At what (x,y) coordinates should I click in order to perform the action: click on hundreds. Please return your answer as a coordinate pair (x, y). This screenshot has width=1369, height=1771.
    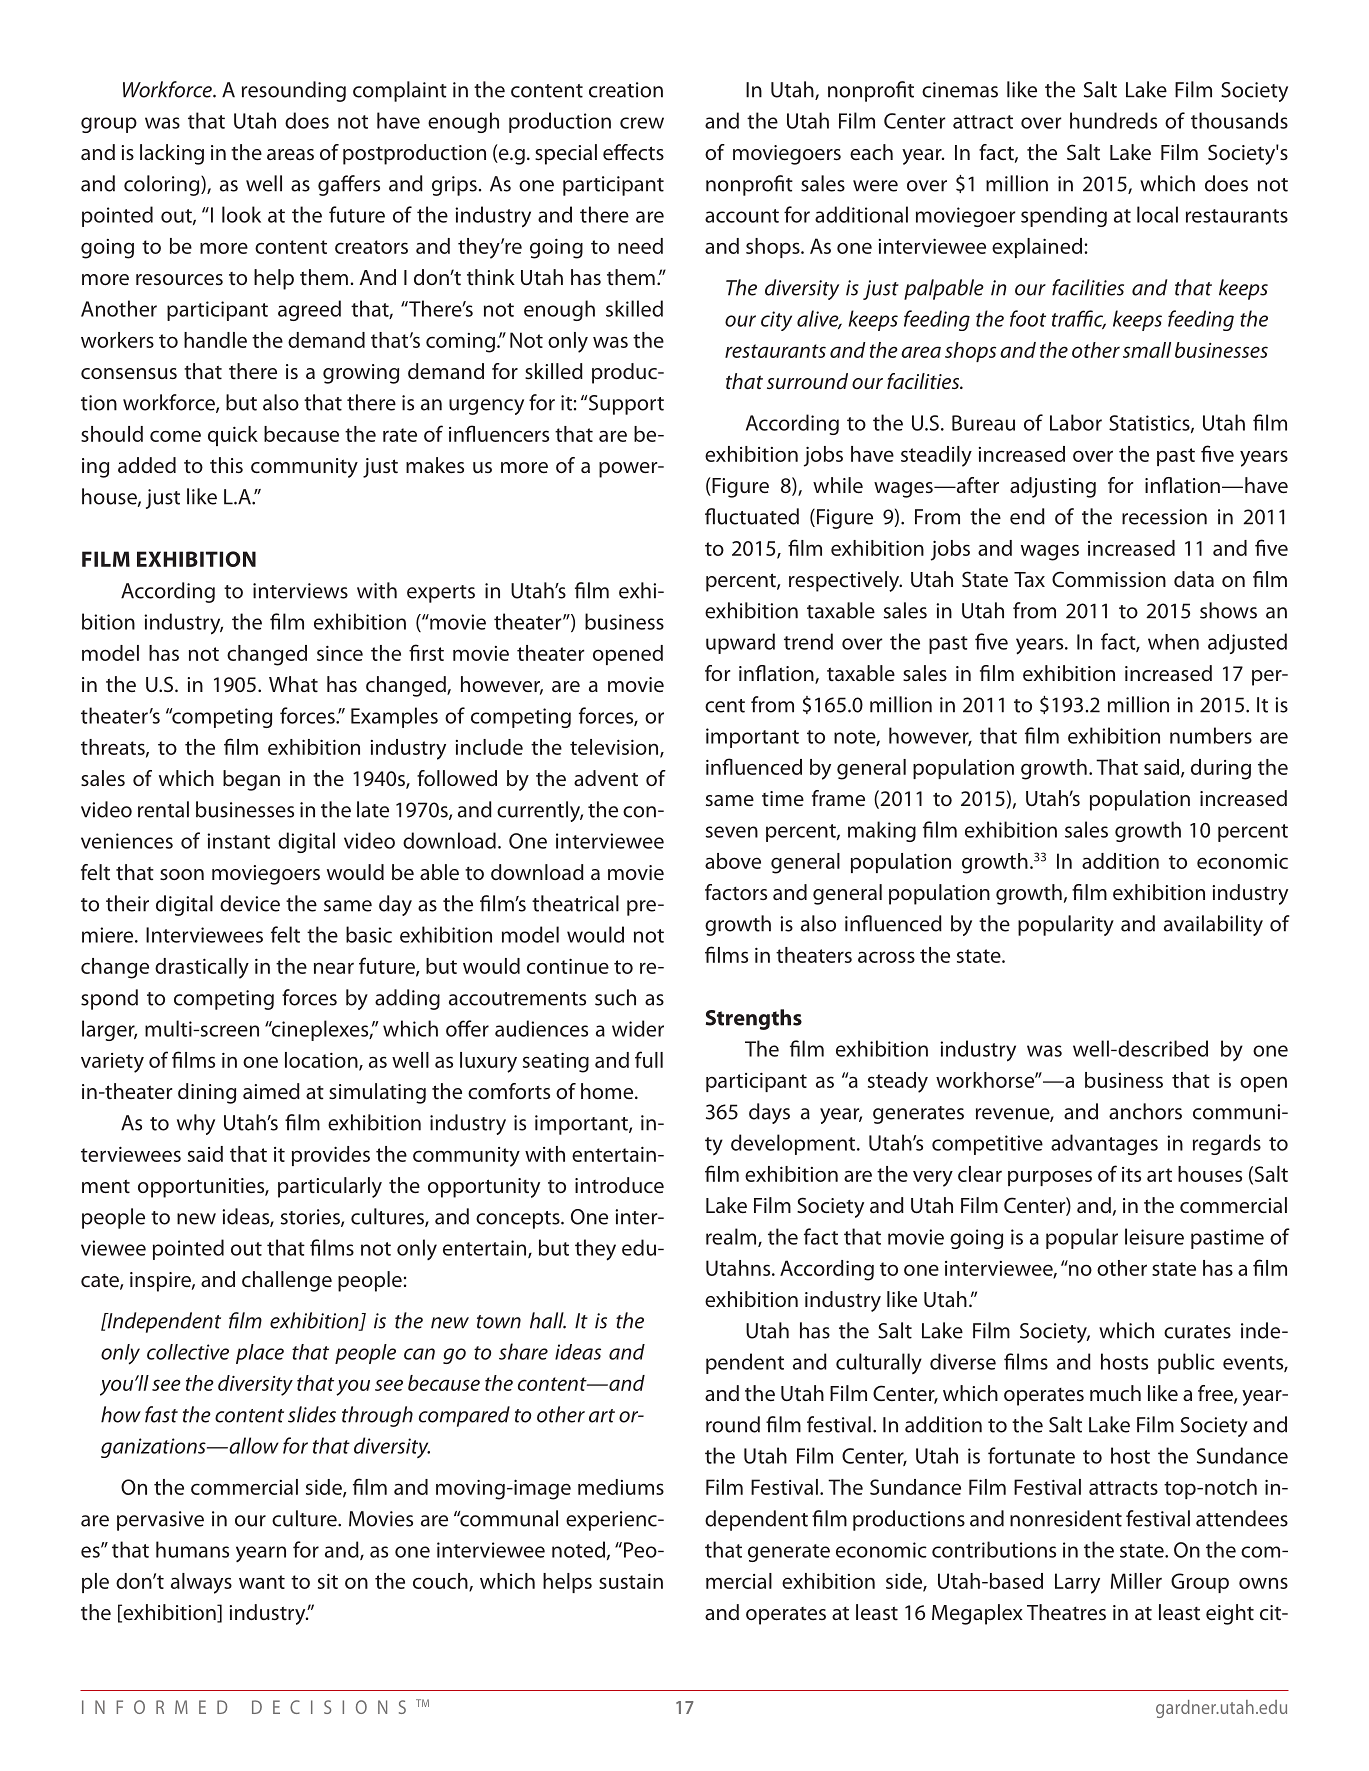
    Looking at the image, I should click on (1113, 120).
